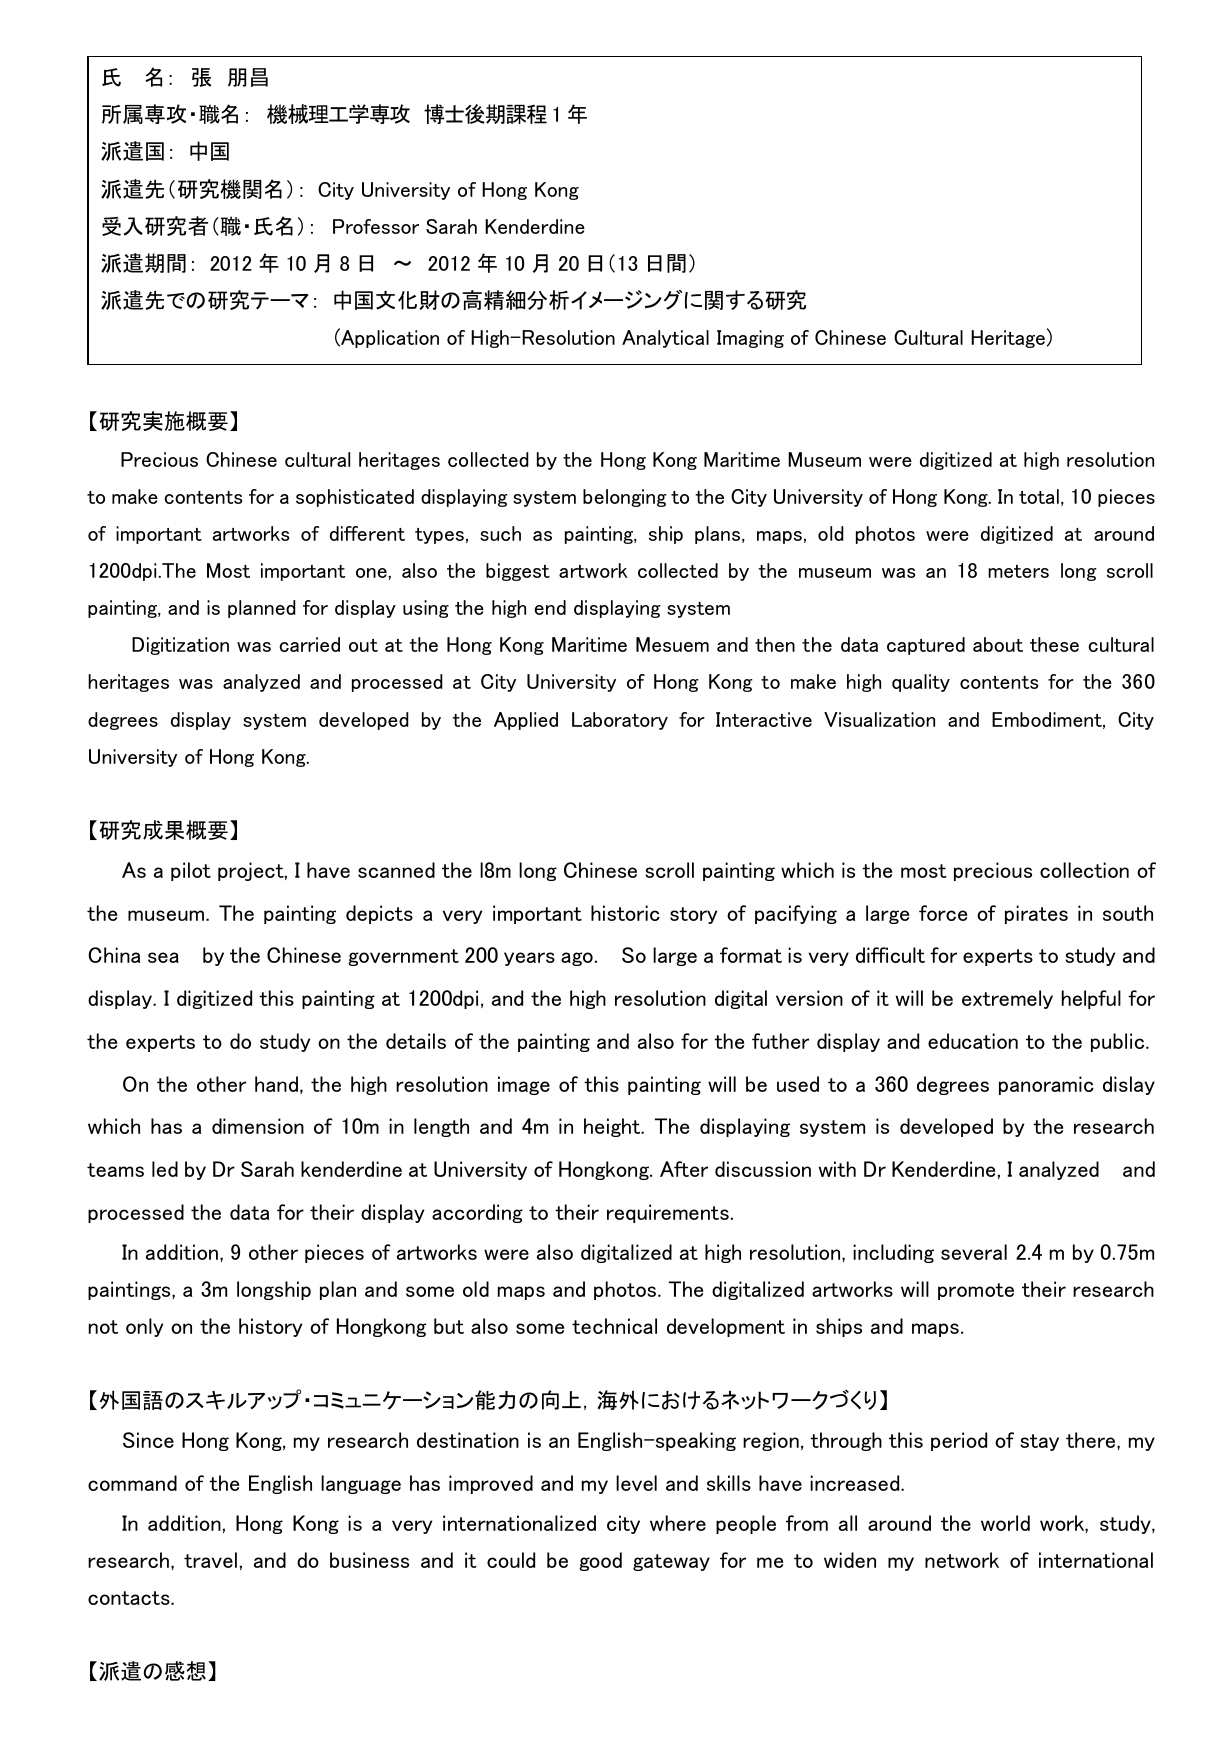  Describe the element at coordinates (668, 1213) in the screenshot. I see `requirements` at that location.
